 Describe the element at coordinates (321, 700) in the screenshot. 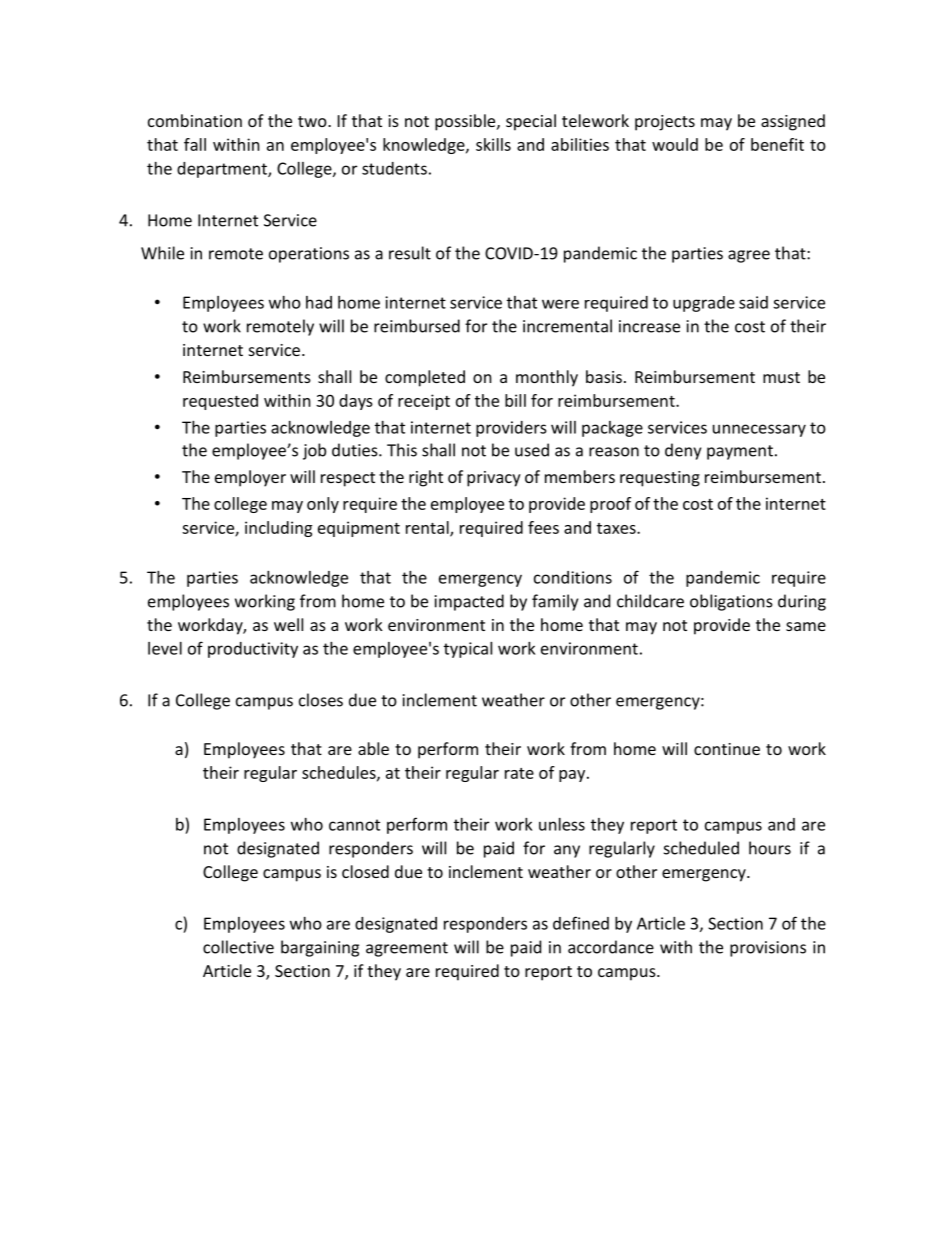

I see `closes` at that location.
